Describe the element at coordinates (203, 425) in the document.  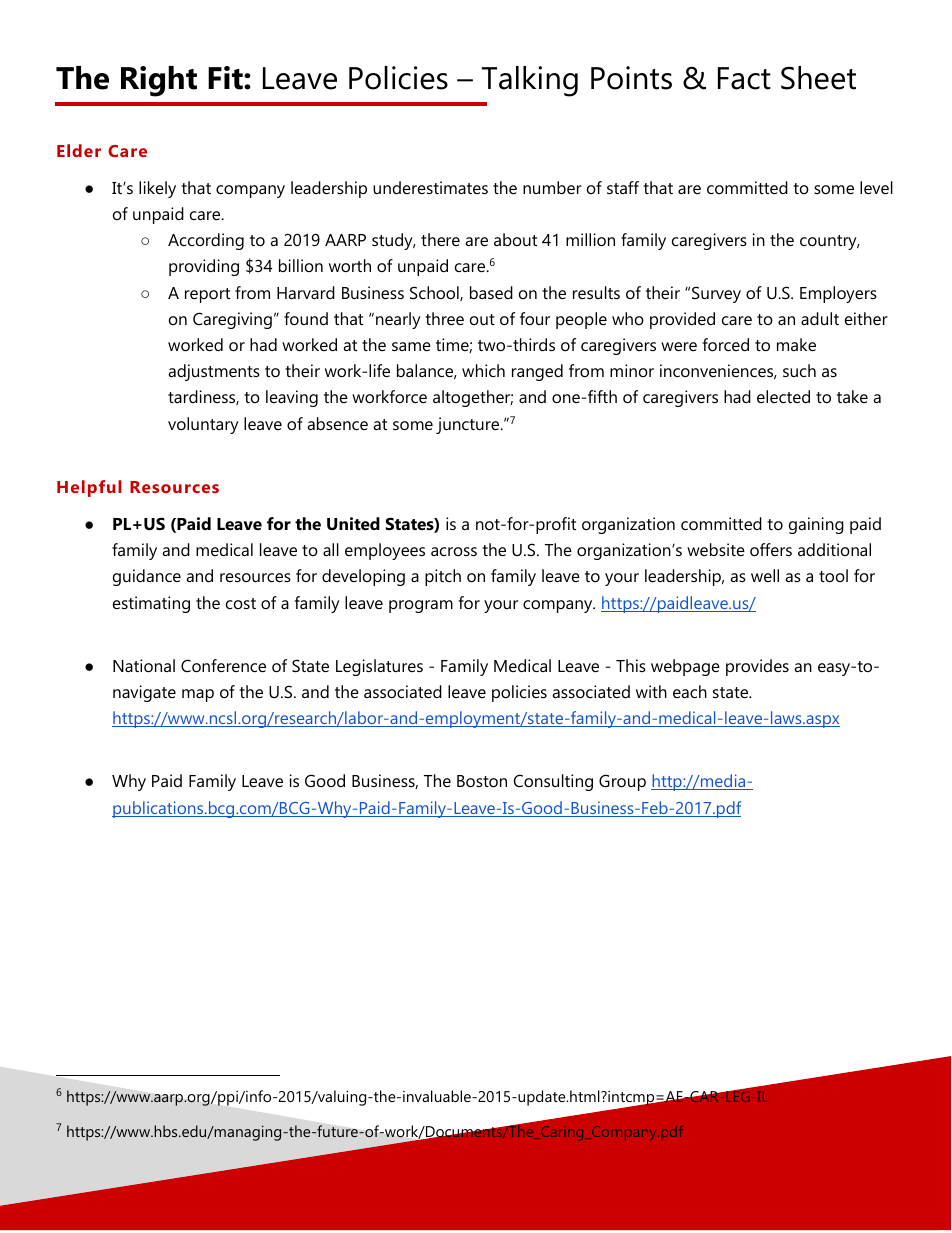
I see `voluntary` at that location.
